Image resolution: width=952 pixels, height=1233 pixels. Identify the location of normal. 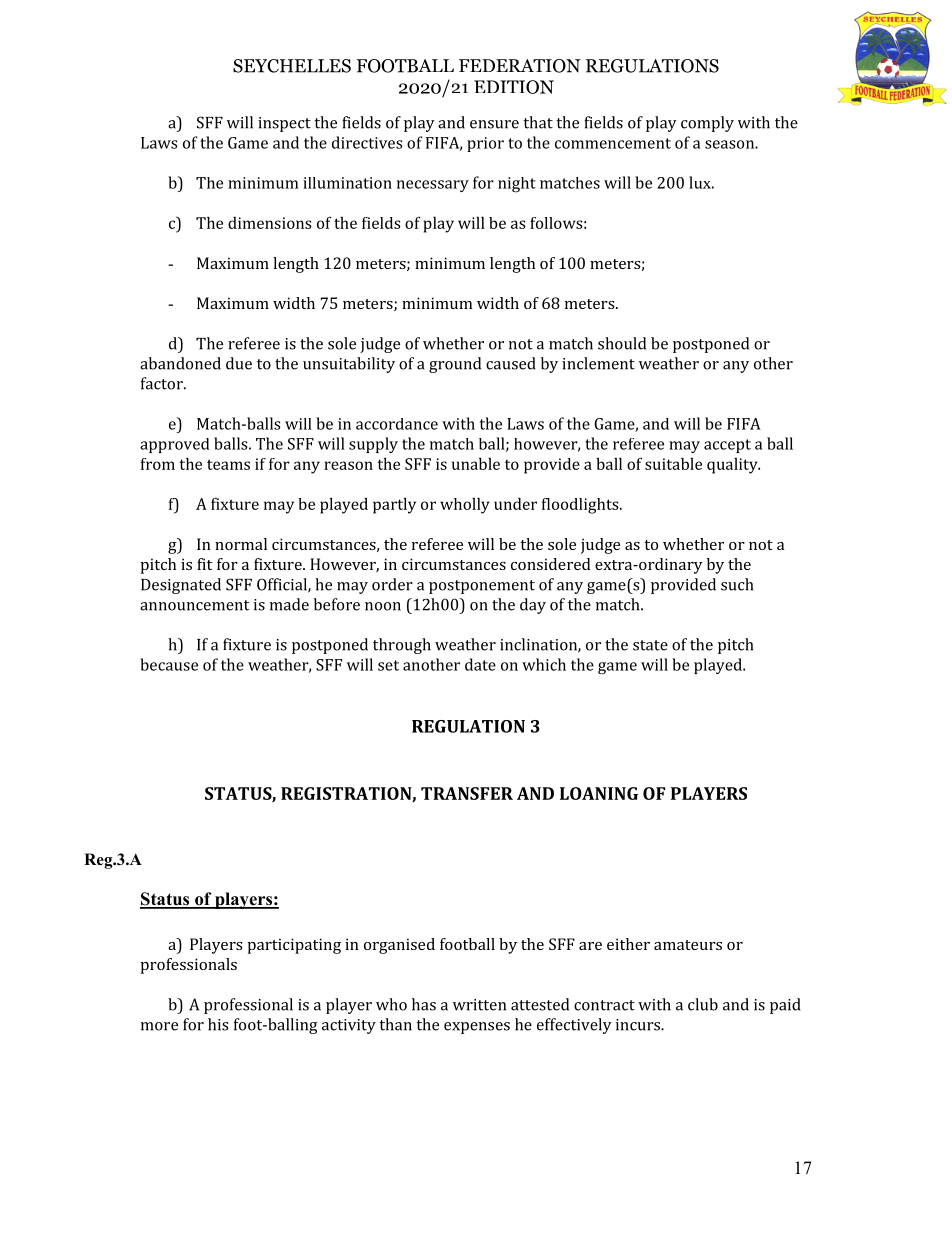
(241, 544).
